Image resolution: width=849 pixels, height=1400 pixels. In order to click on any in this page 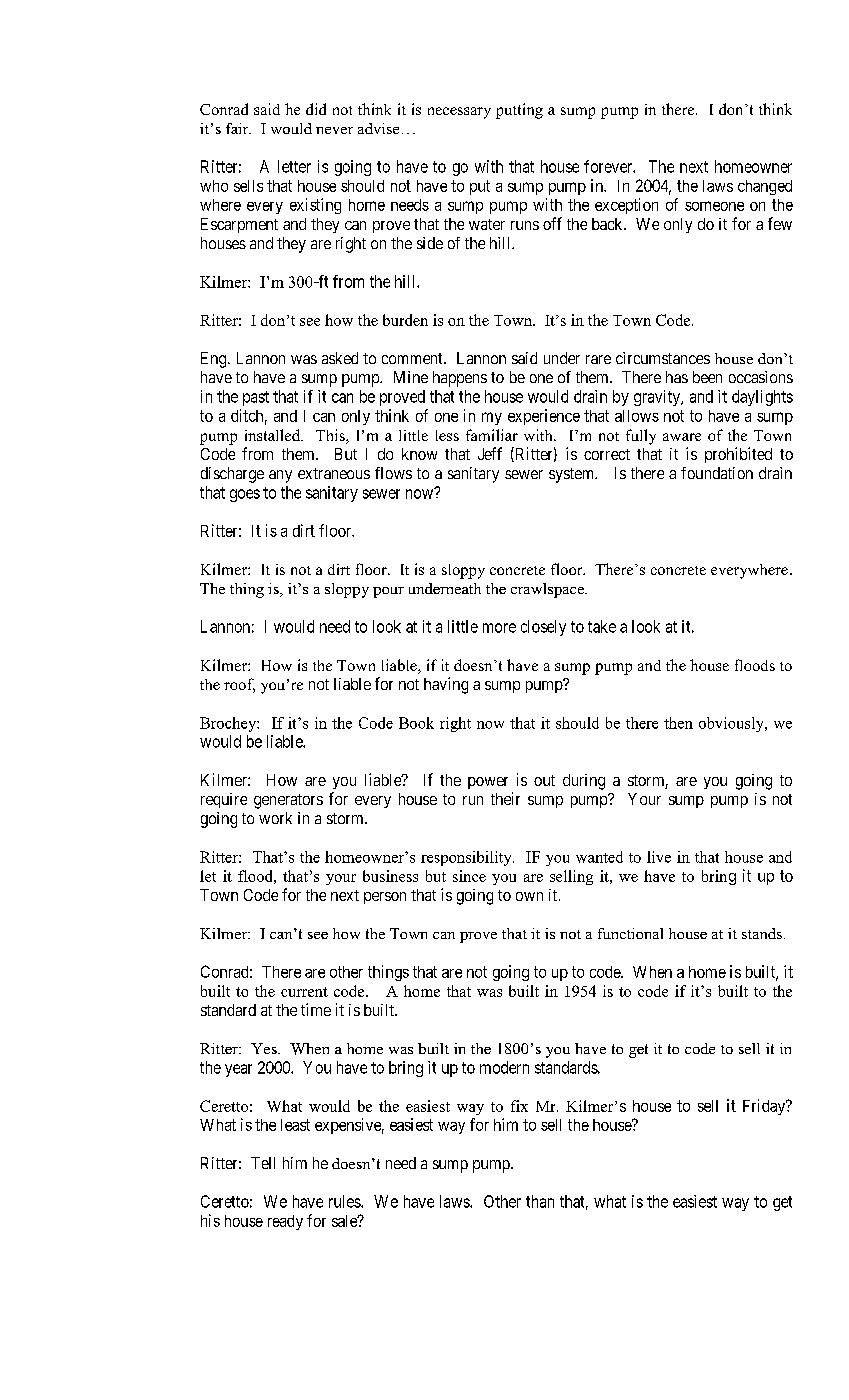, I will do `click(280, 476)`.
